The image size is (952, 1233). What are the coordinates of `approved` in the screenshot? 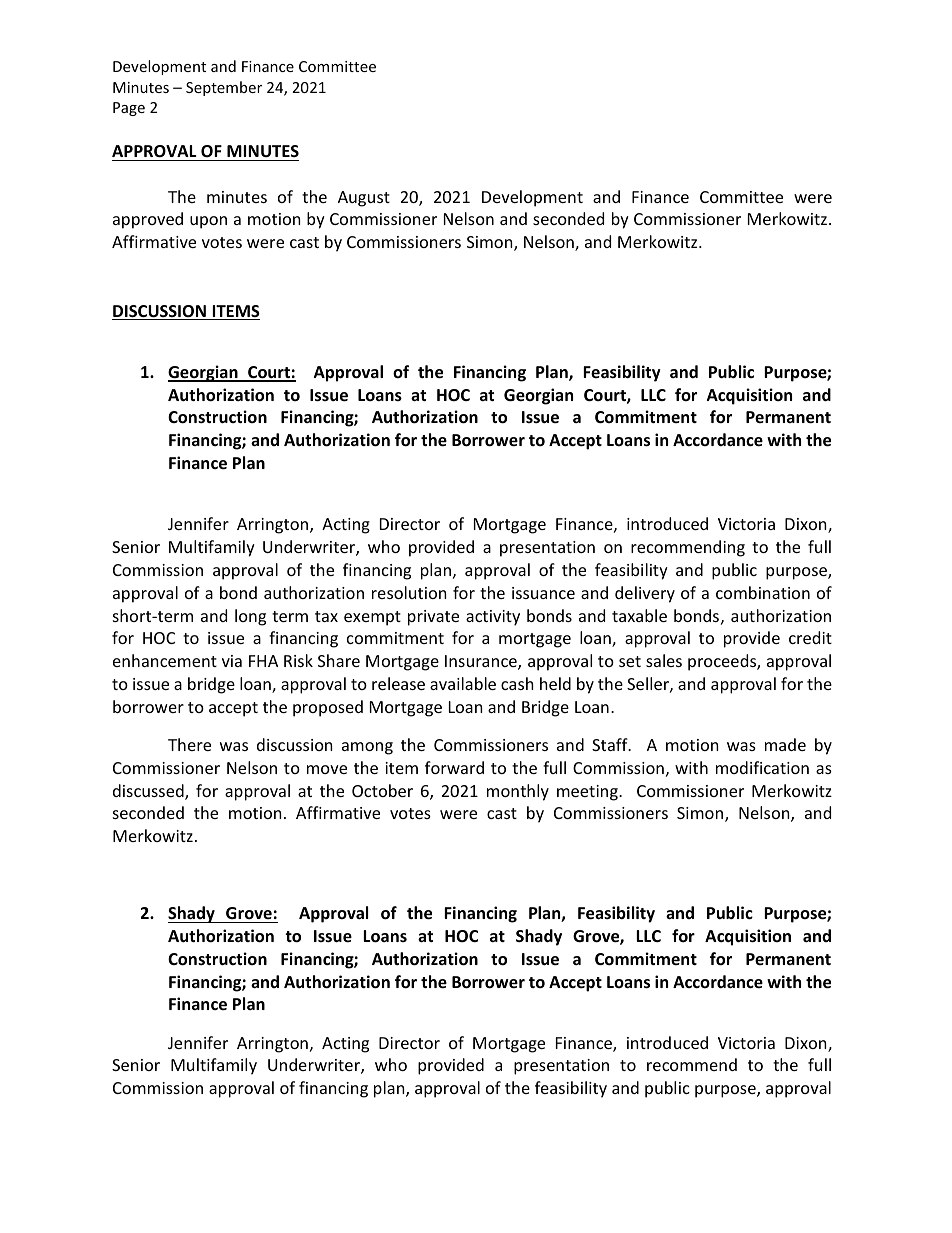 It's located at (148, 220).
